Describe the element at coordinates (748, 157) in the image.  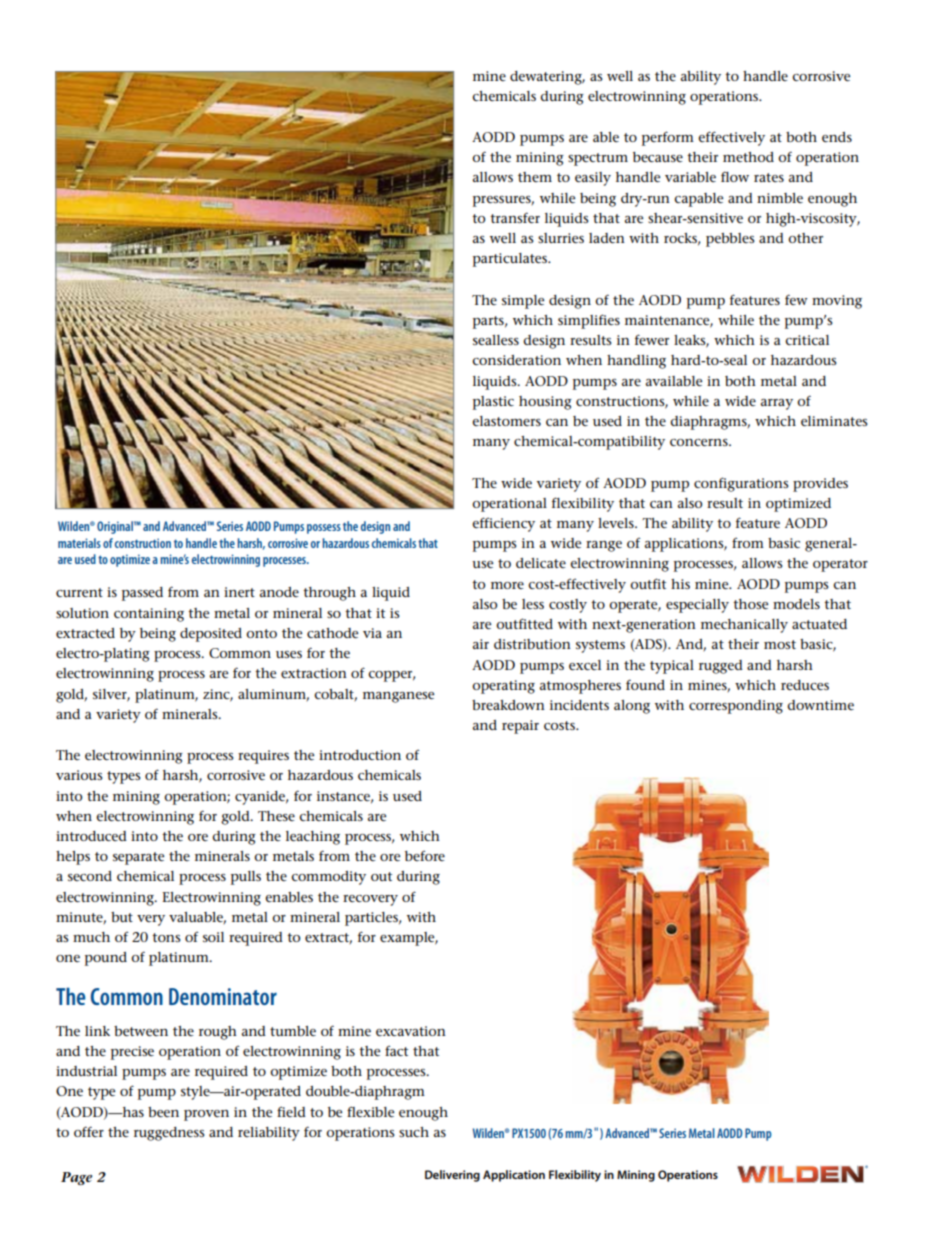
I see `method` at that location.
